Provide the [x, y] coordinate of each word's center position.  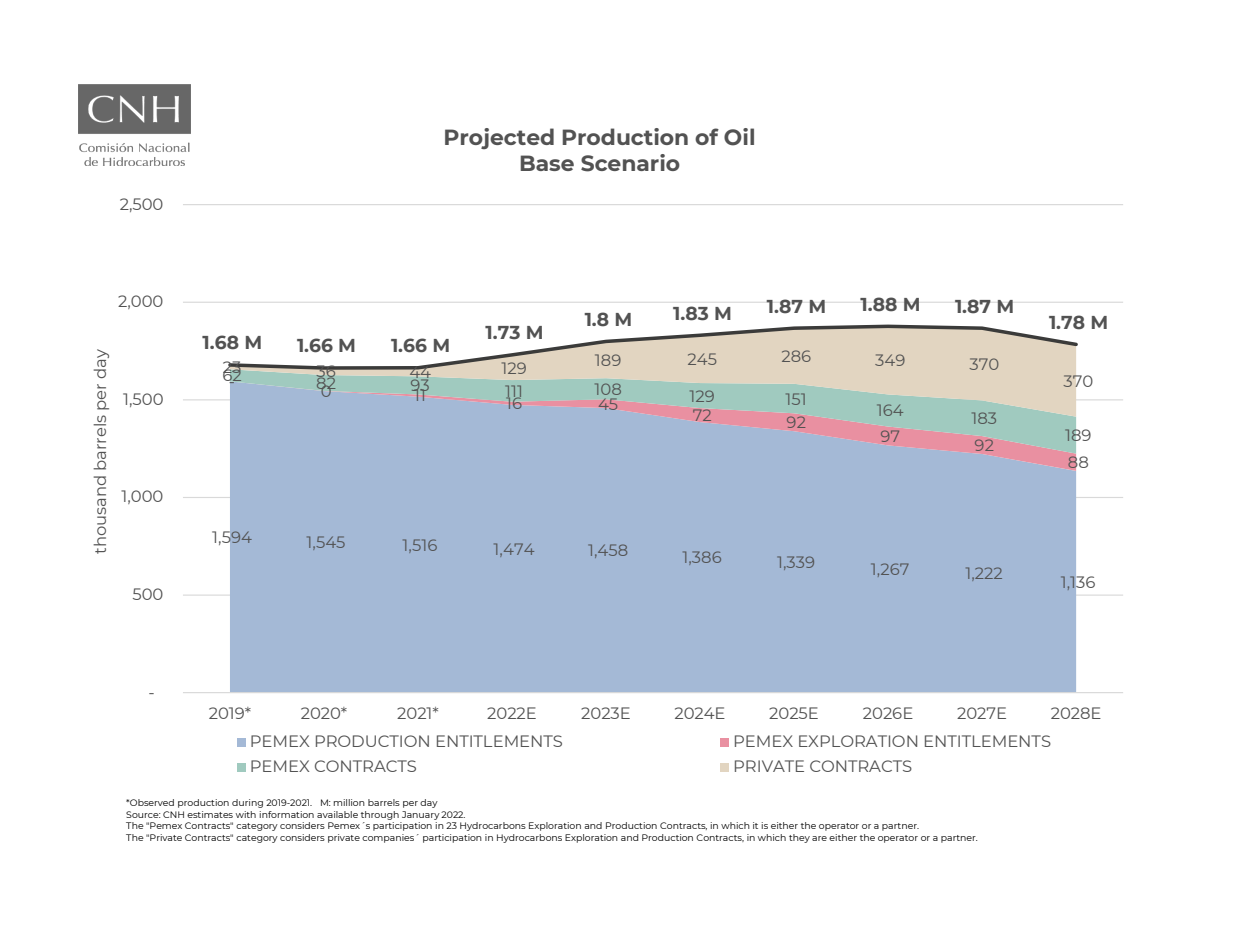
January [421, 815]
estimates [210, 814]
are [819, 838]
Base [547, 163]
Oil [739, 137]
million [349, 802]
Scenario [630, 163]
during [247, 803]
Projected [499, 138]
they [799, 838]
